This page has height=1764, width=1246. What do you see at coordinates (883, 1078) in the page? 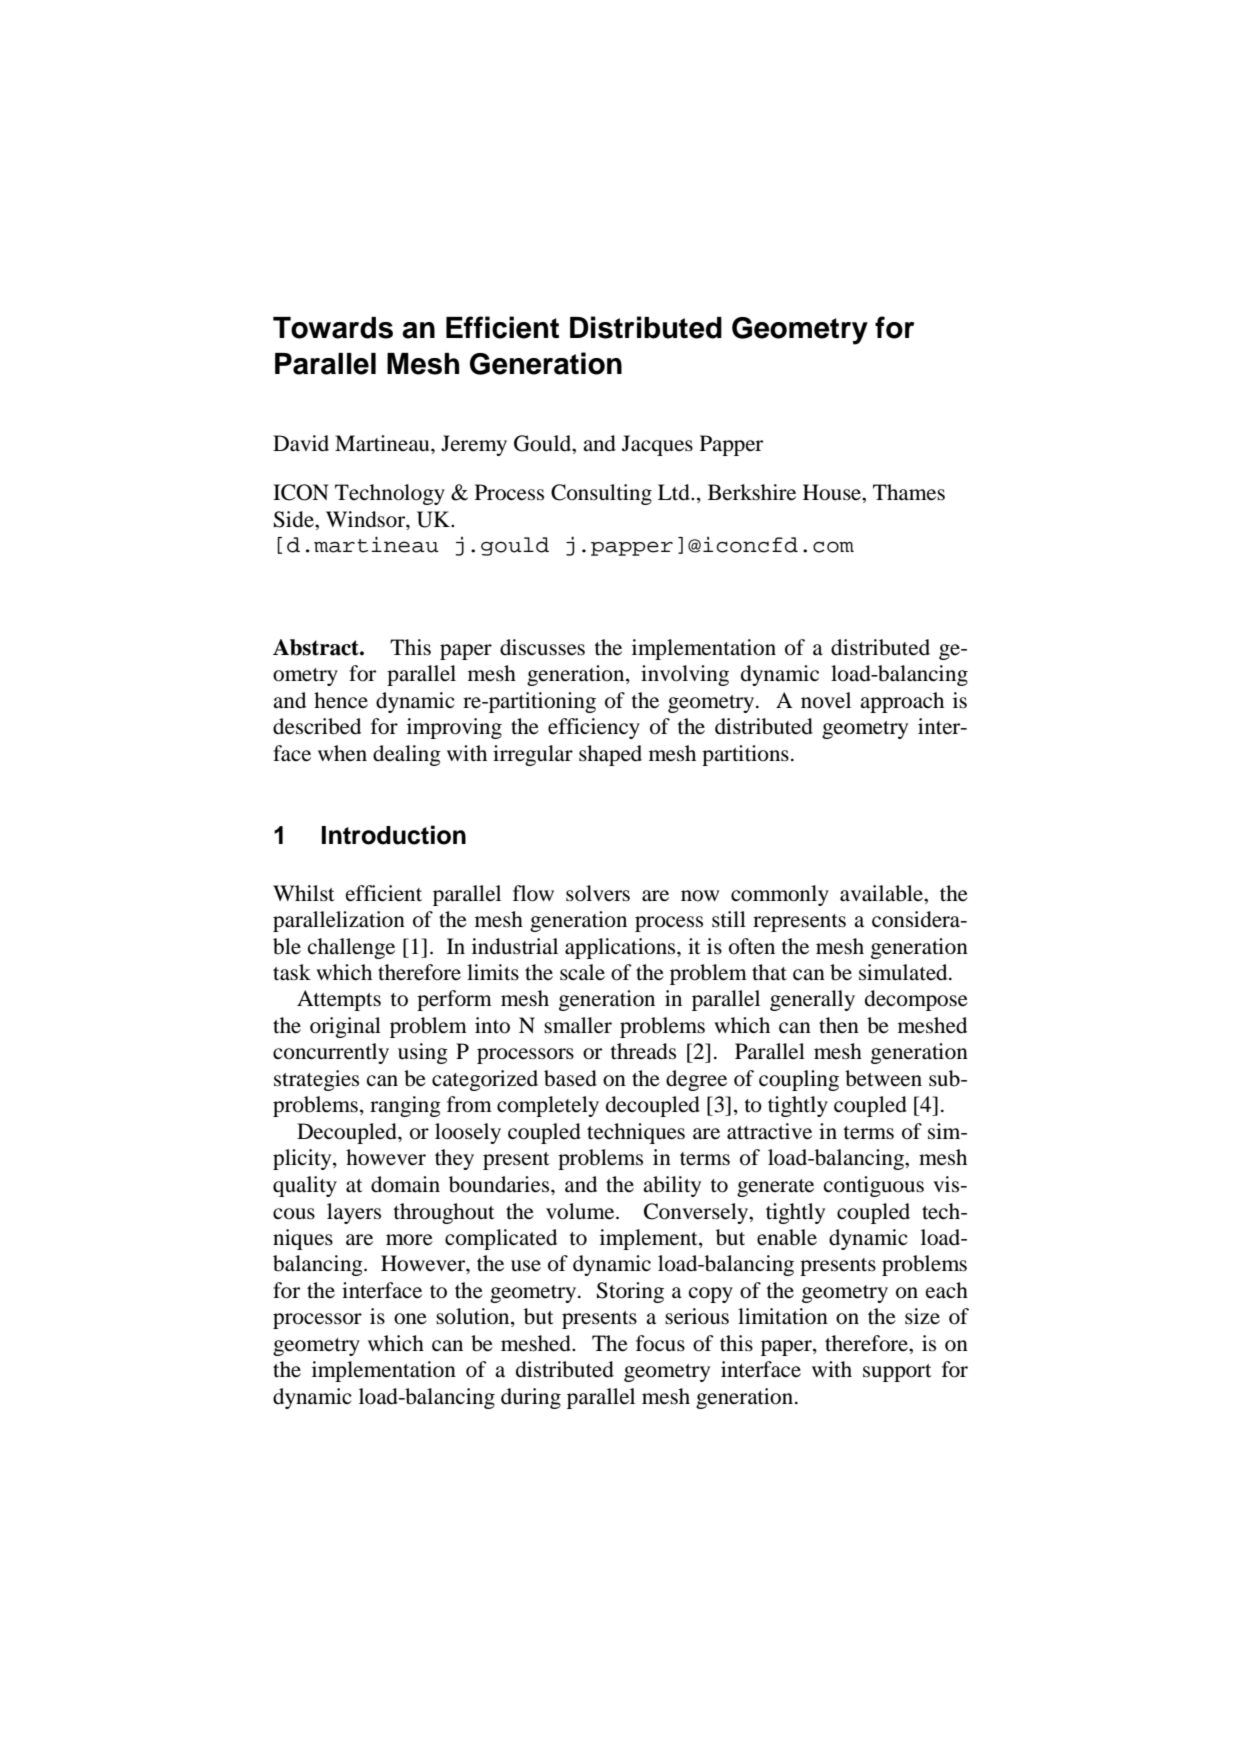
I see `between` at bounding box center [883, 1078].
